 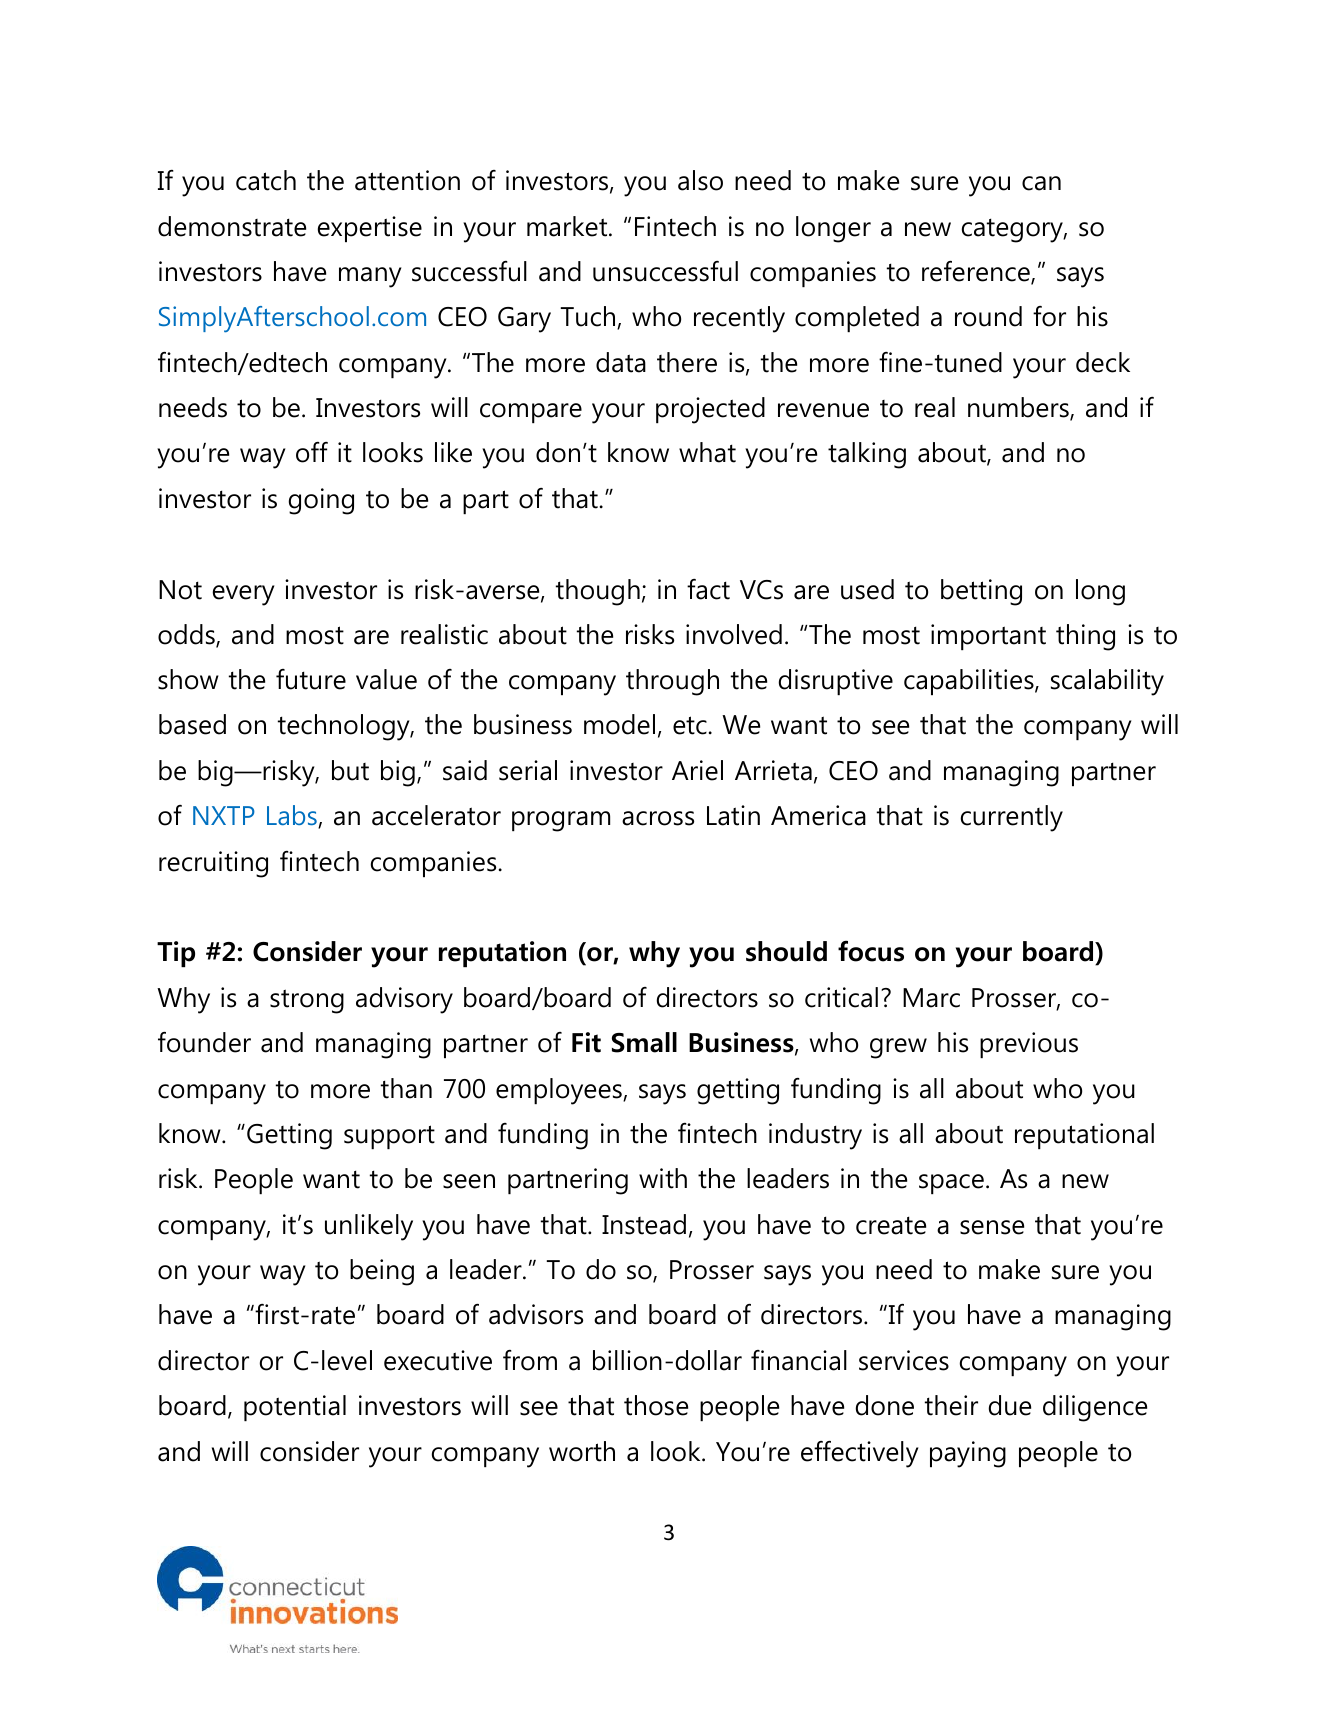 What do you see at coordinates (1041, 183) in the screenshot?
I see `can` at bounding box center [1041, 183].
